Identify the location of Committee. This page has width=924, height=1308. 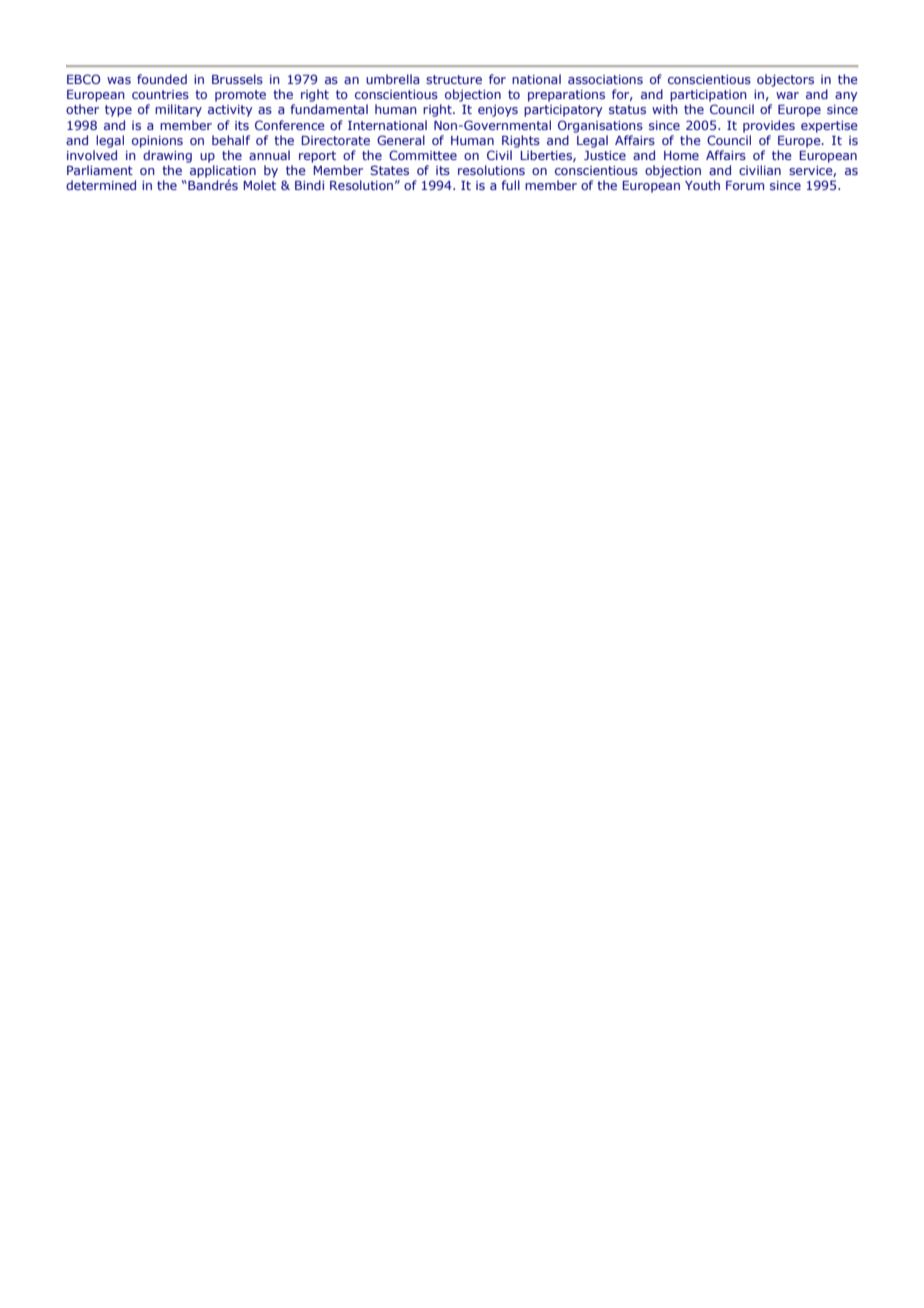
(423, 155).
